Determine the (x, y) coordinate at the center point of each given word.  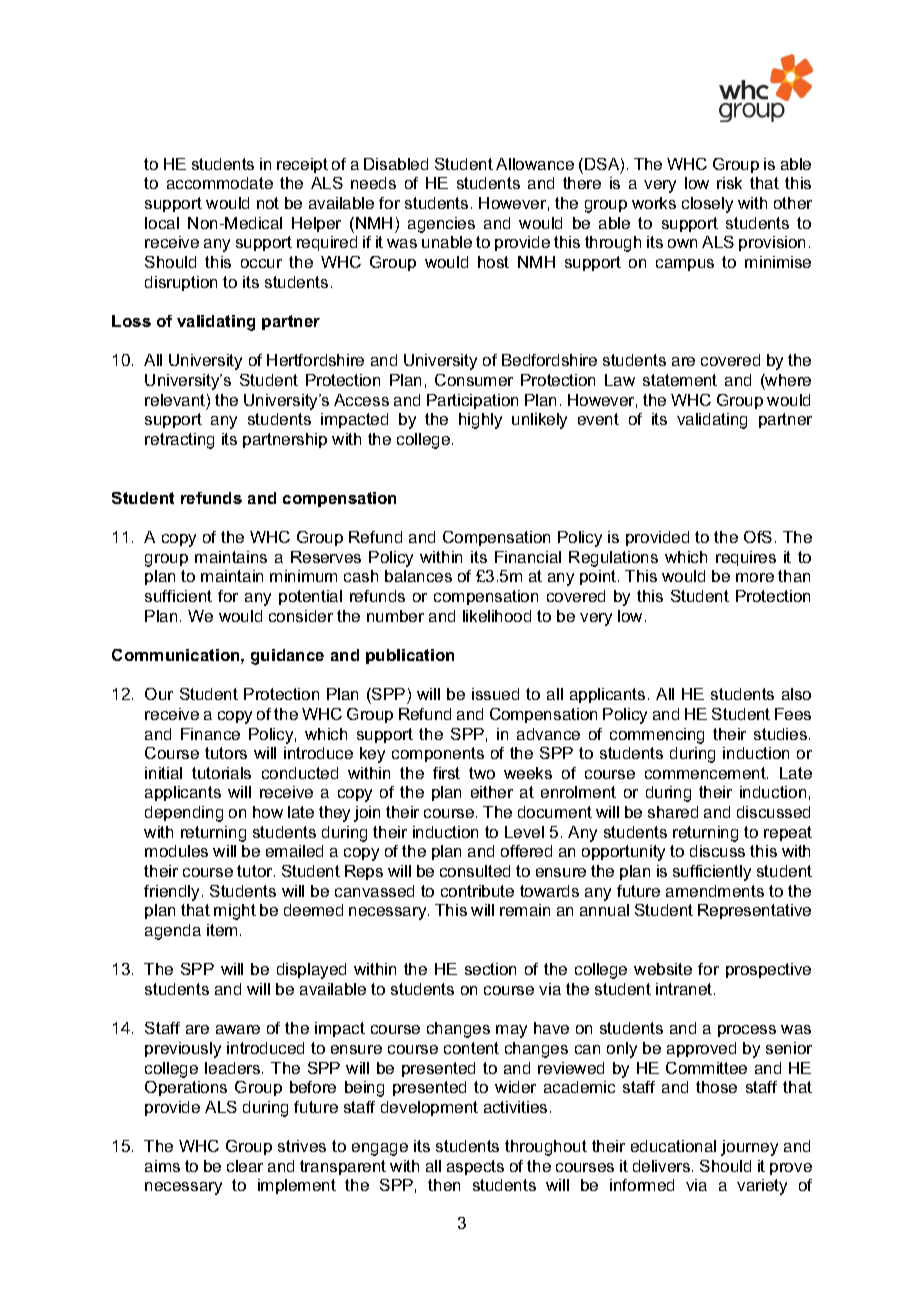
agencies (441, 225)
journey (749, 1148)
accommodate (220, 183)
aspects (475, 1167)
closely (707, 205)
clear (245, 1166)
